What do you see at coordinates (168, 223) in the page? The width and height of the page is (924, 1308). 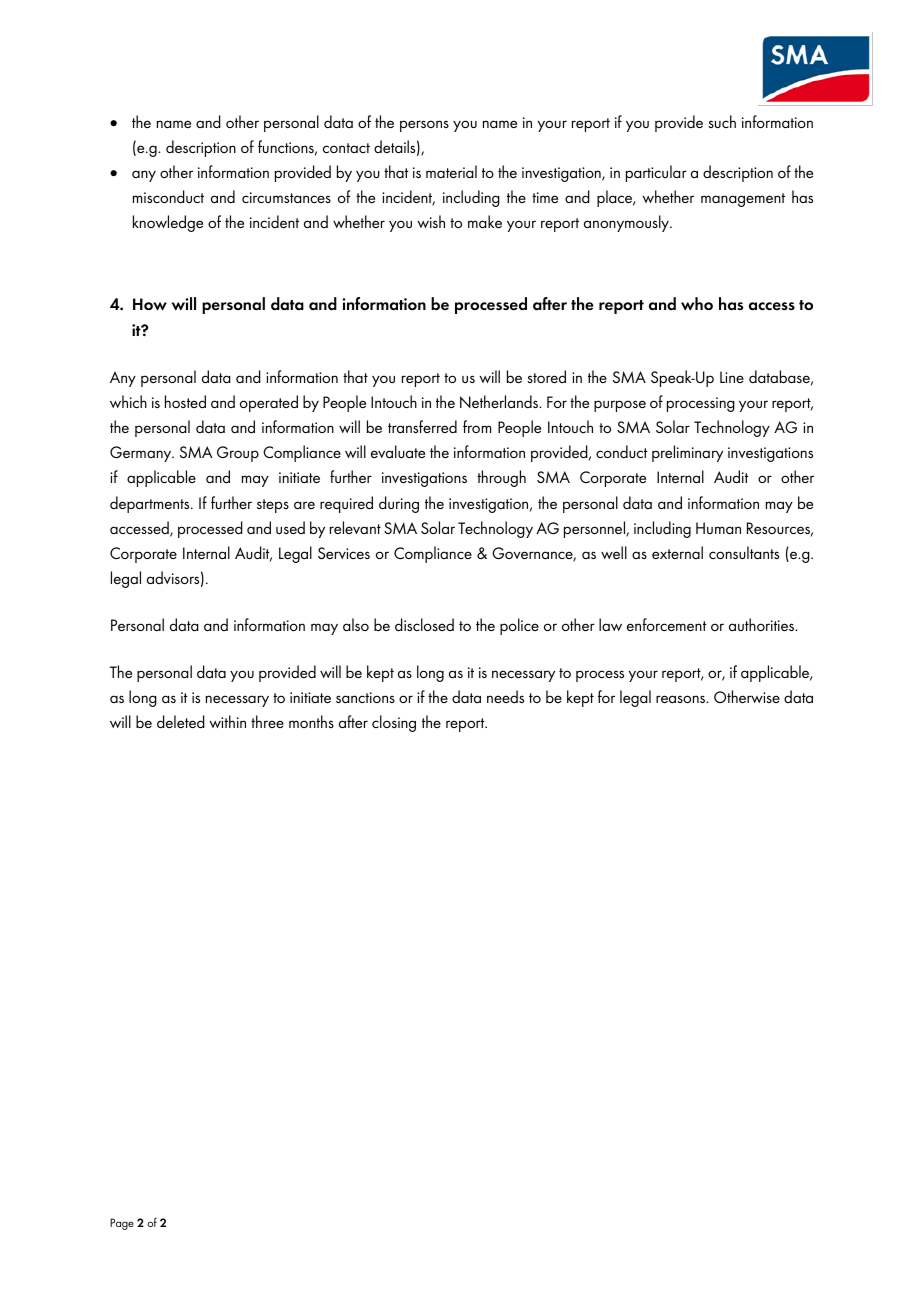 I see `knowledge` at bounding box center [168, 223].
